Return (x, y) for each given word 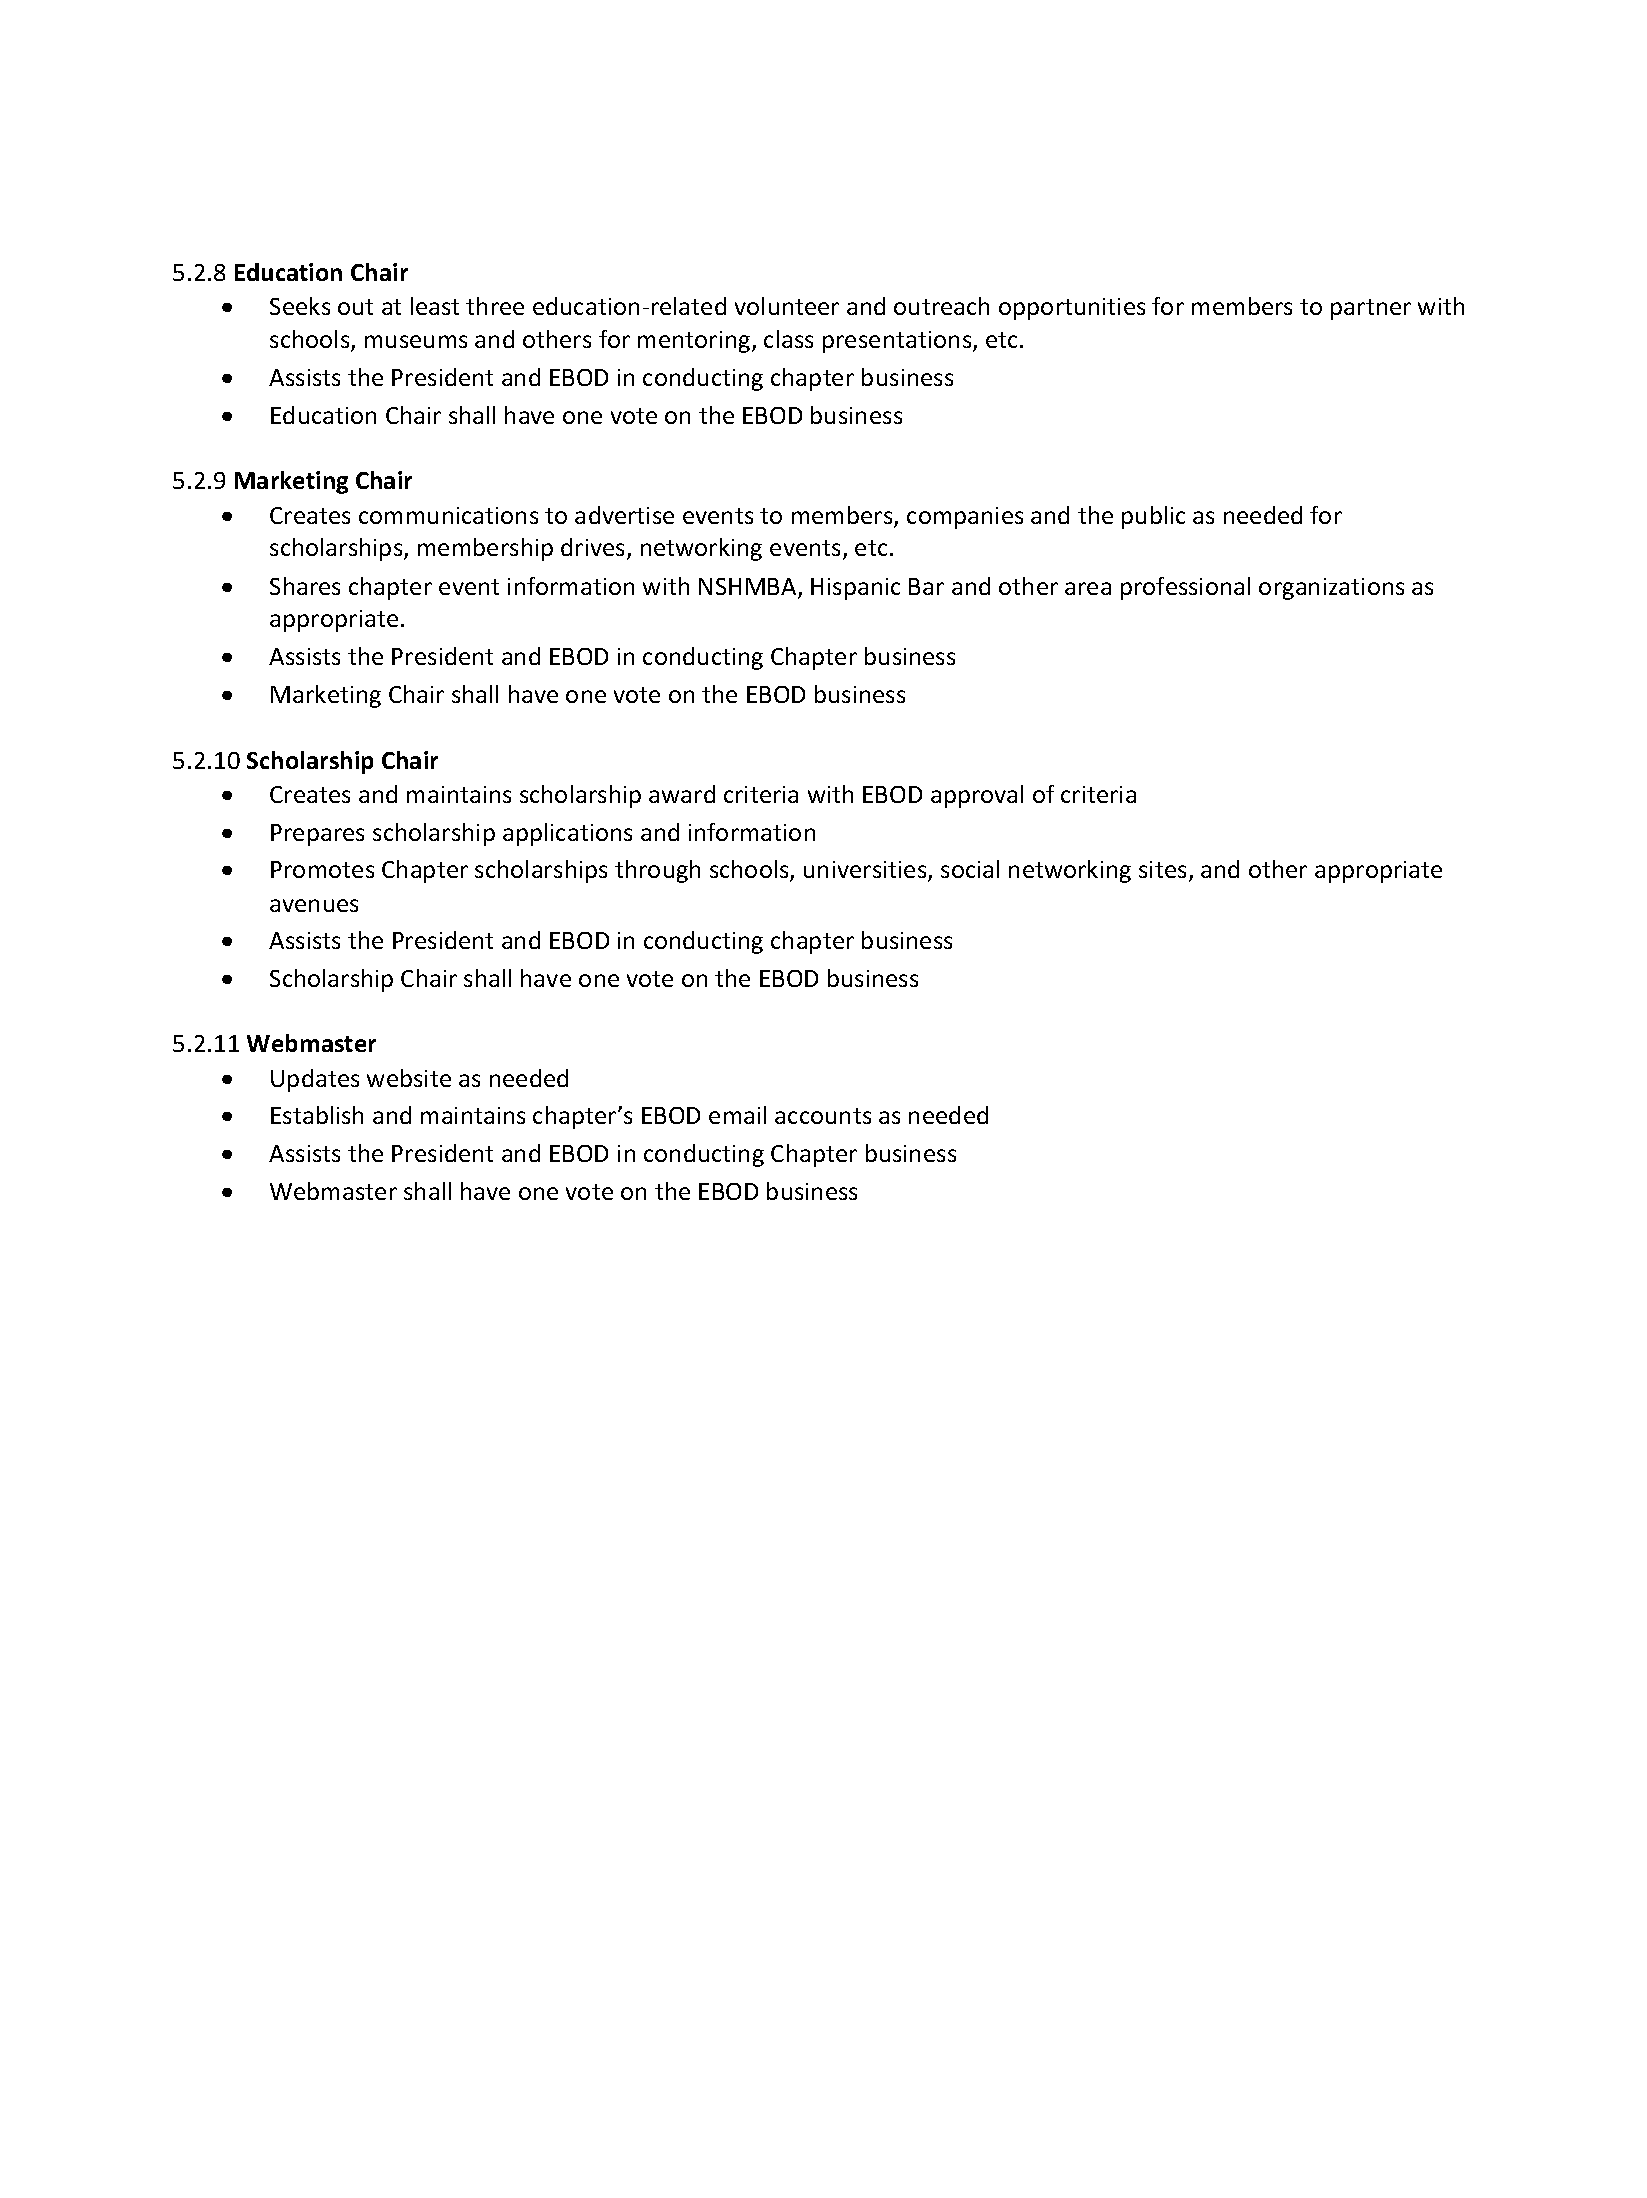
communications (448, 515)
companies (965, 518)
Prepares (317, 835)
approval (977, 796)
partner (1371, 309)
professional (1185, 588)
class (788, 339)
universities (866, 871)
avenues (314, 905)
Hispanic (855, 589)
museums (416, 341)
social (970, 869)
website (409, 1078)
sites (1164, 871)
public (1153, 517)
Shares (305, 586)
